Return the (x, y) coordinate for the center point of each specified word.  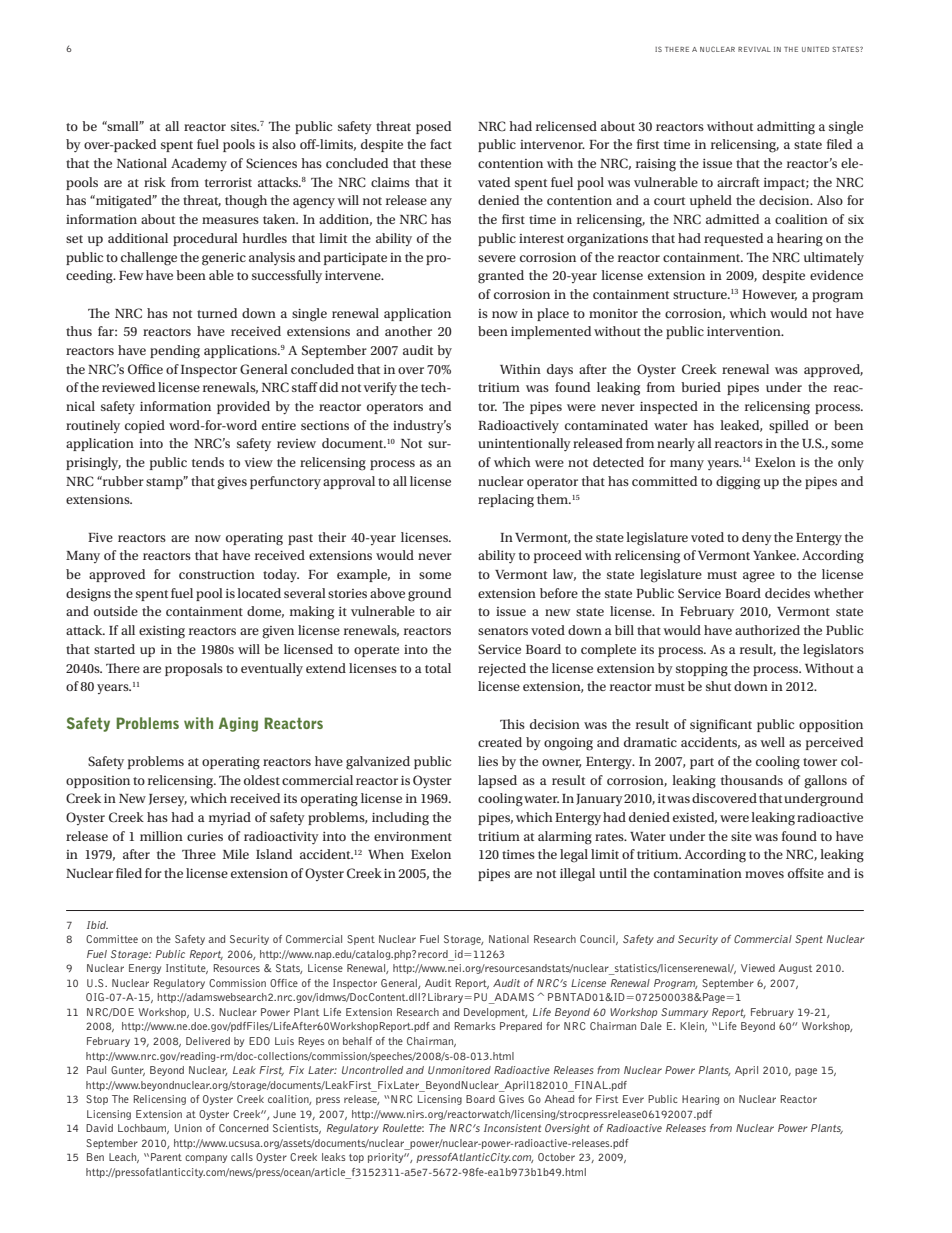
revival (754, 49)
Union (188, 1128)
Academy (199, 164)
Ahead (559, 1099)
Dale (651, 1026)
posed (433, 127)
